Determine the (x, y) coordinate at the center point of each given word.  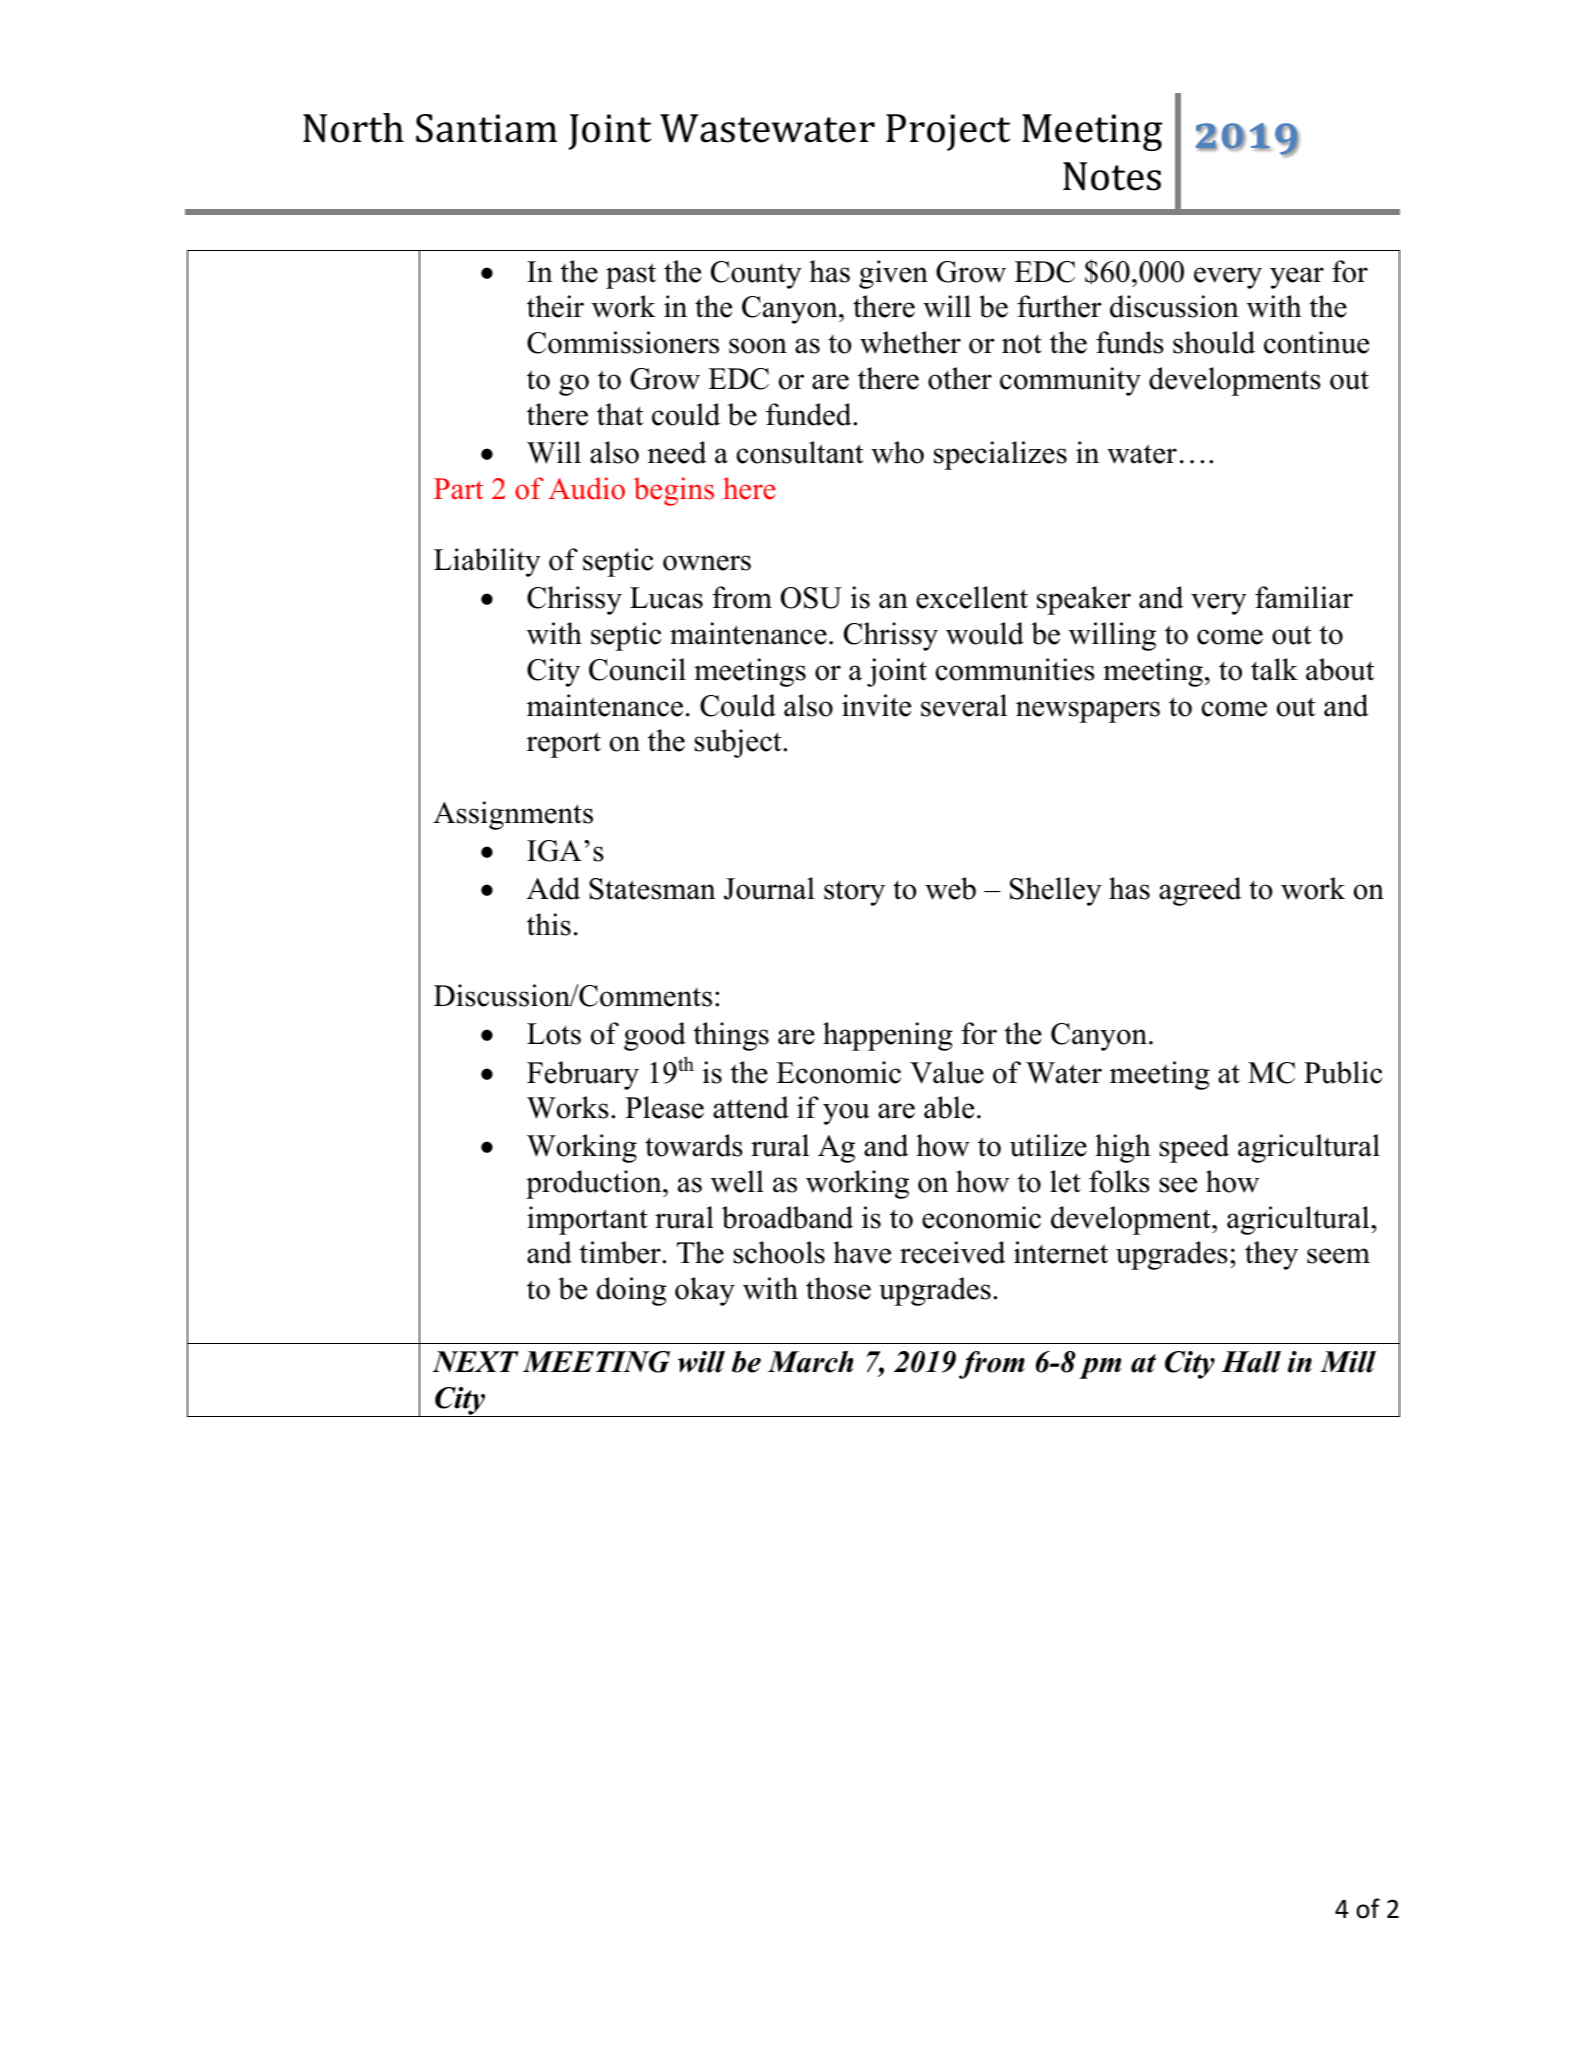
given (893, 274)
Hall (1251, 1362)
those (838, 1288)
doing (631, 1291)
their (555, 306)
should (1214, 342)
